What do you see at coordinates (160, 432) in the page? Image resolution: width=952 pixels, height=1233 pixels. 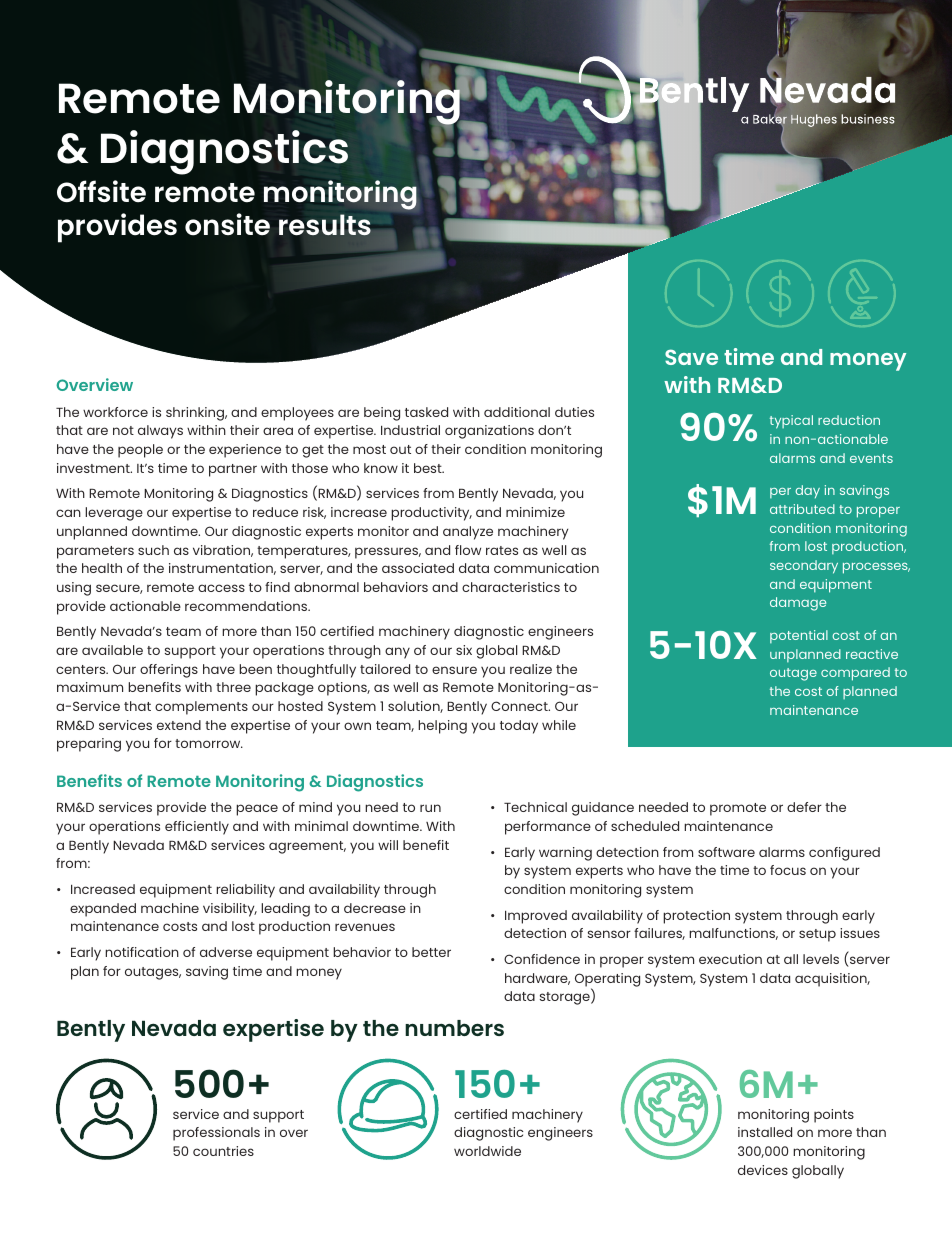 I see `always` at bounding box center [160, 432].
